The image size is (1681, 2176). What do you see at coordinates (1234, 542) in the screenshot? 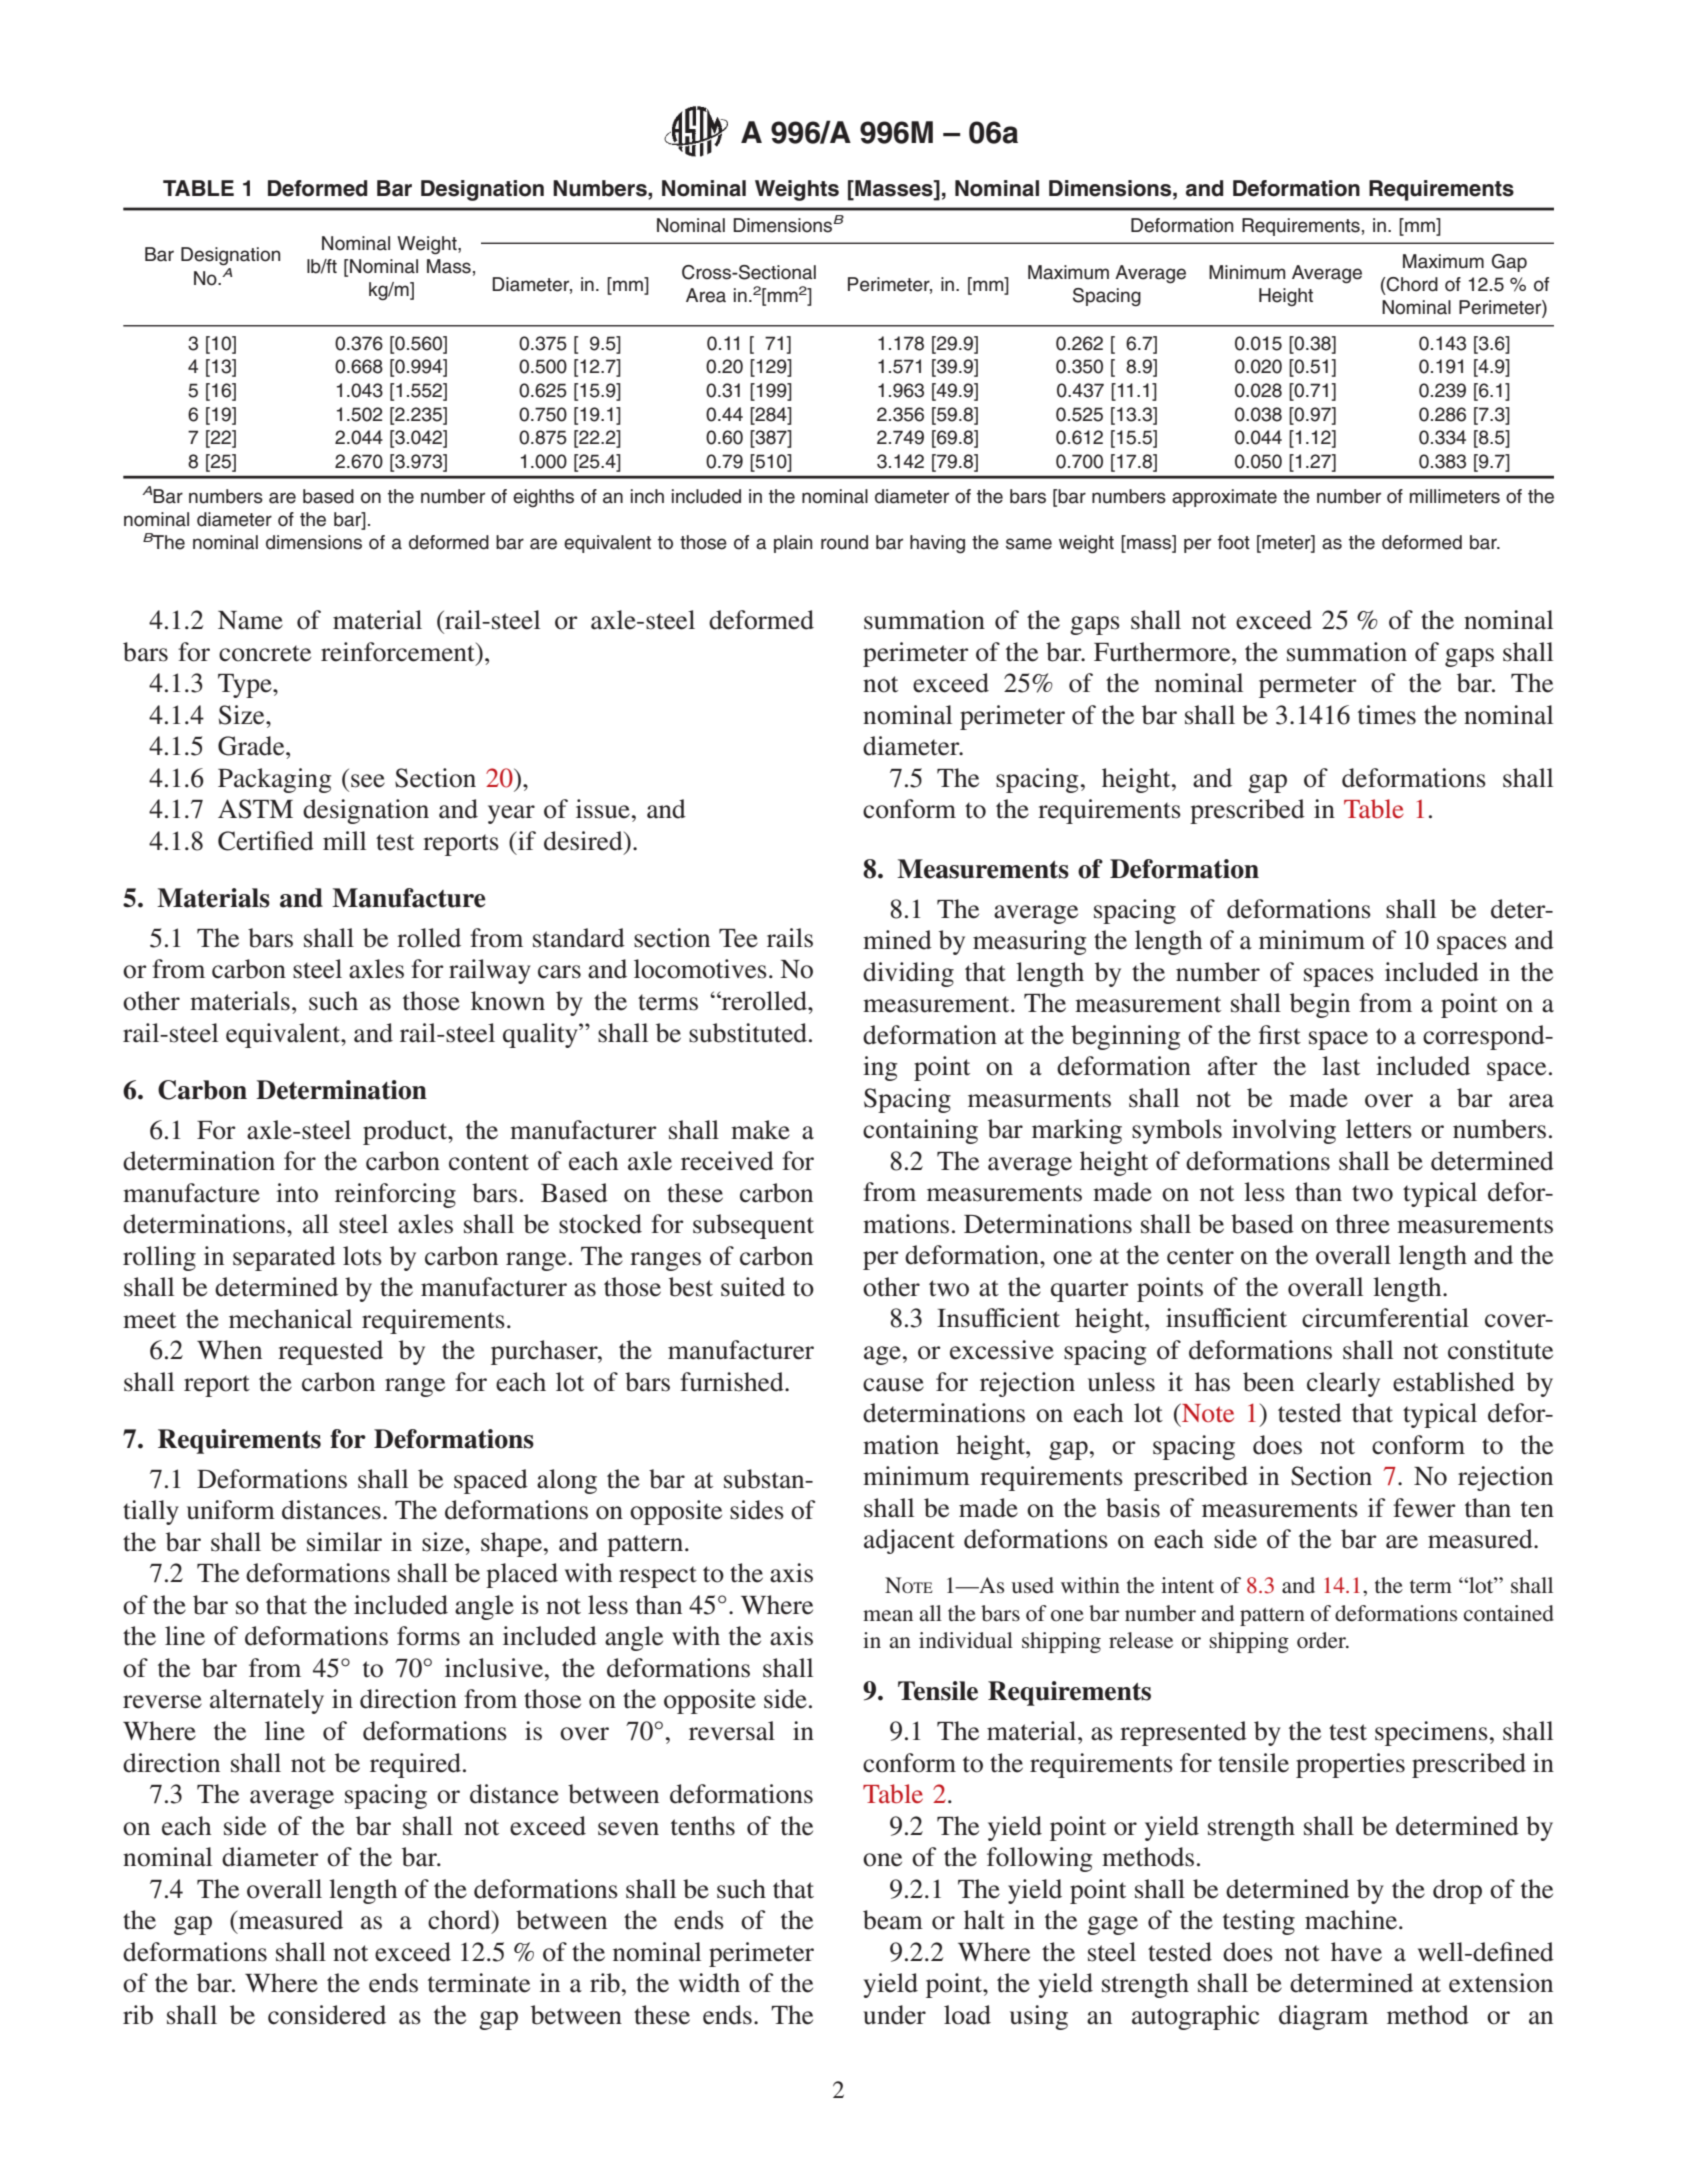
I see `foot` at bounding box center [1234, 542].
